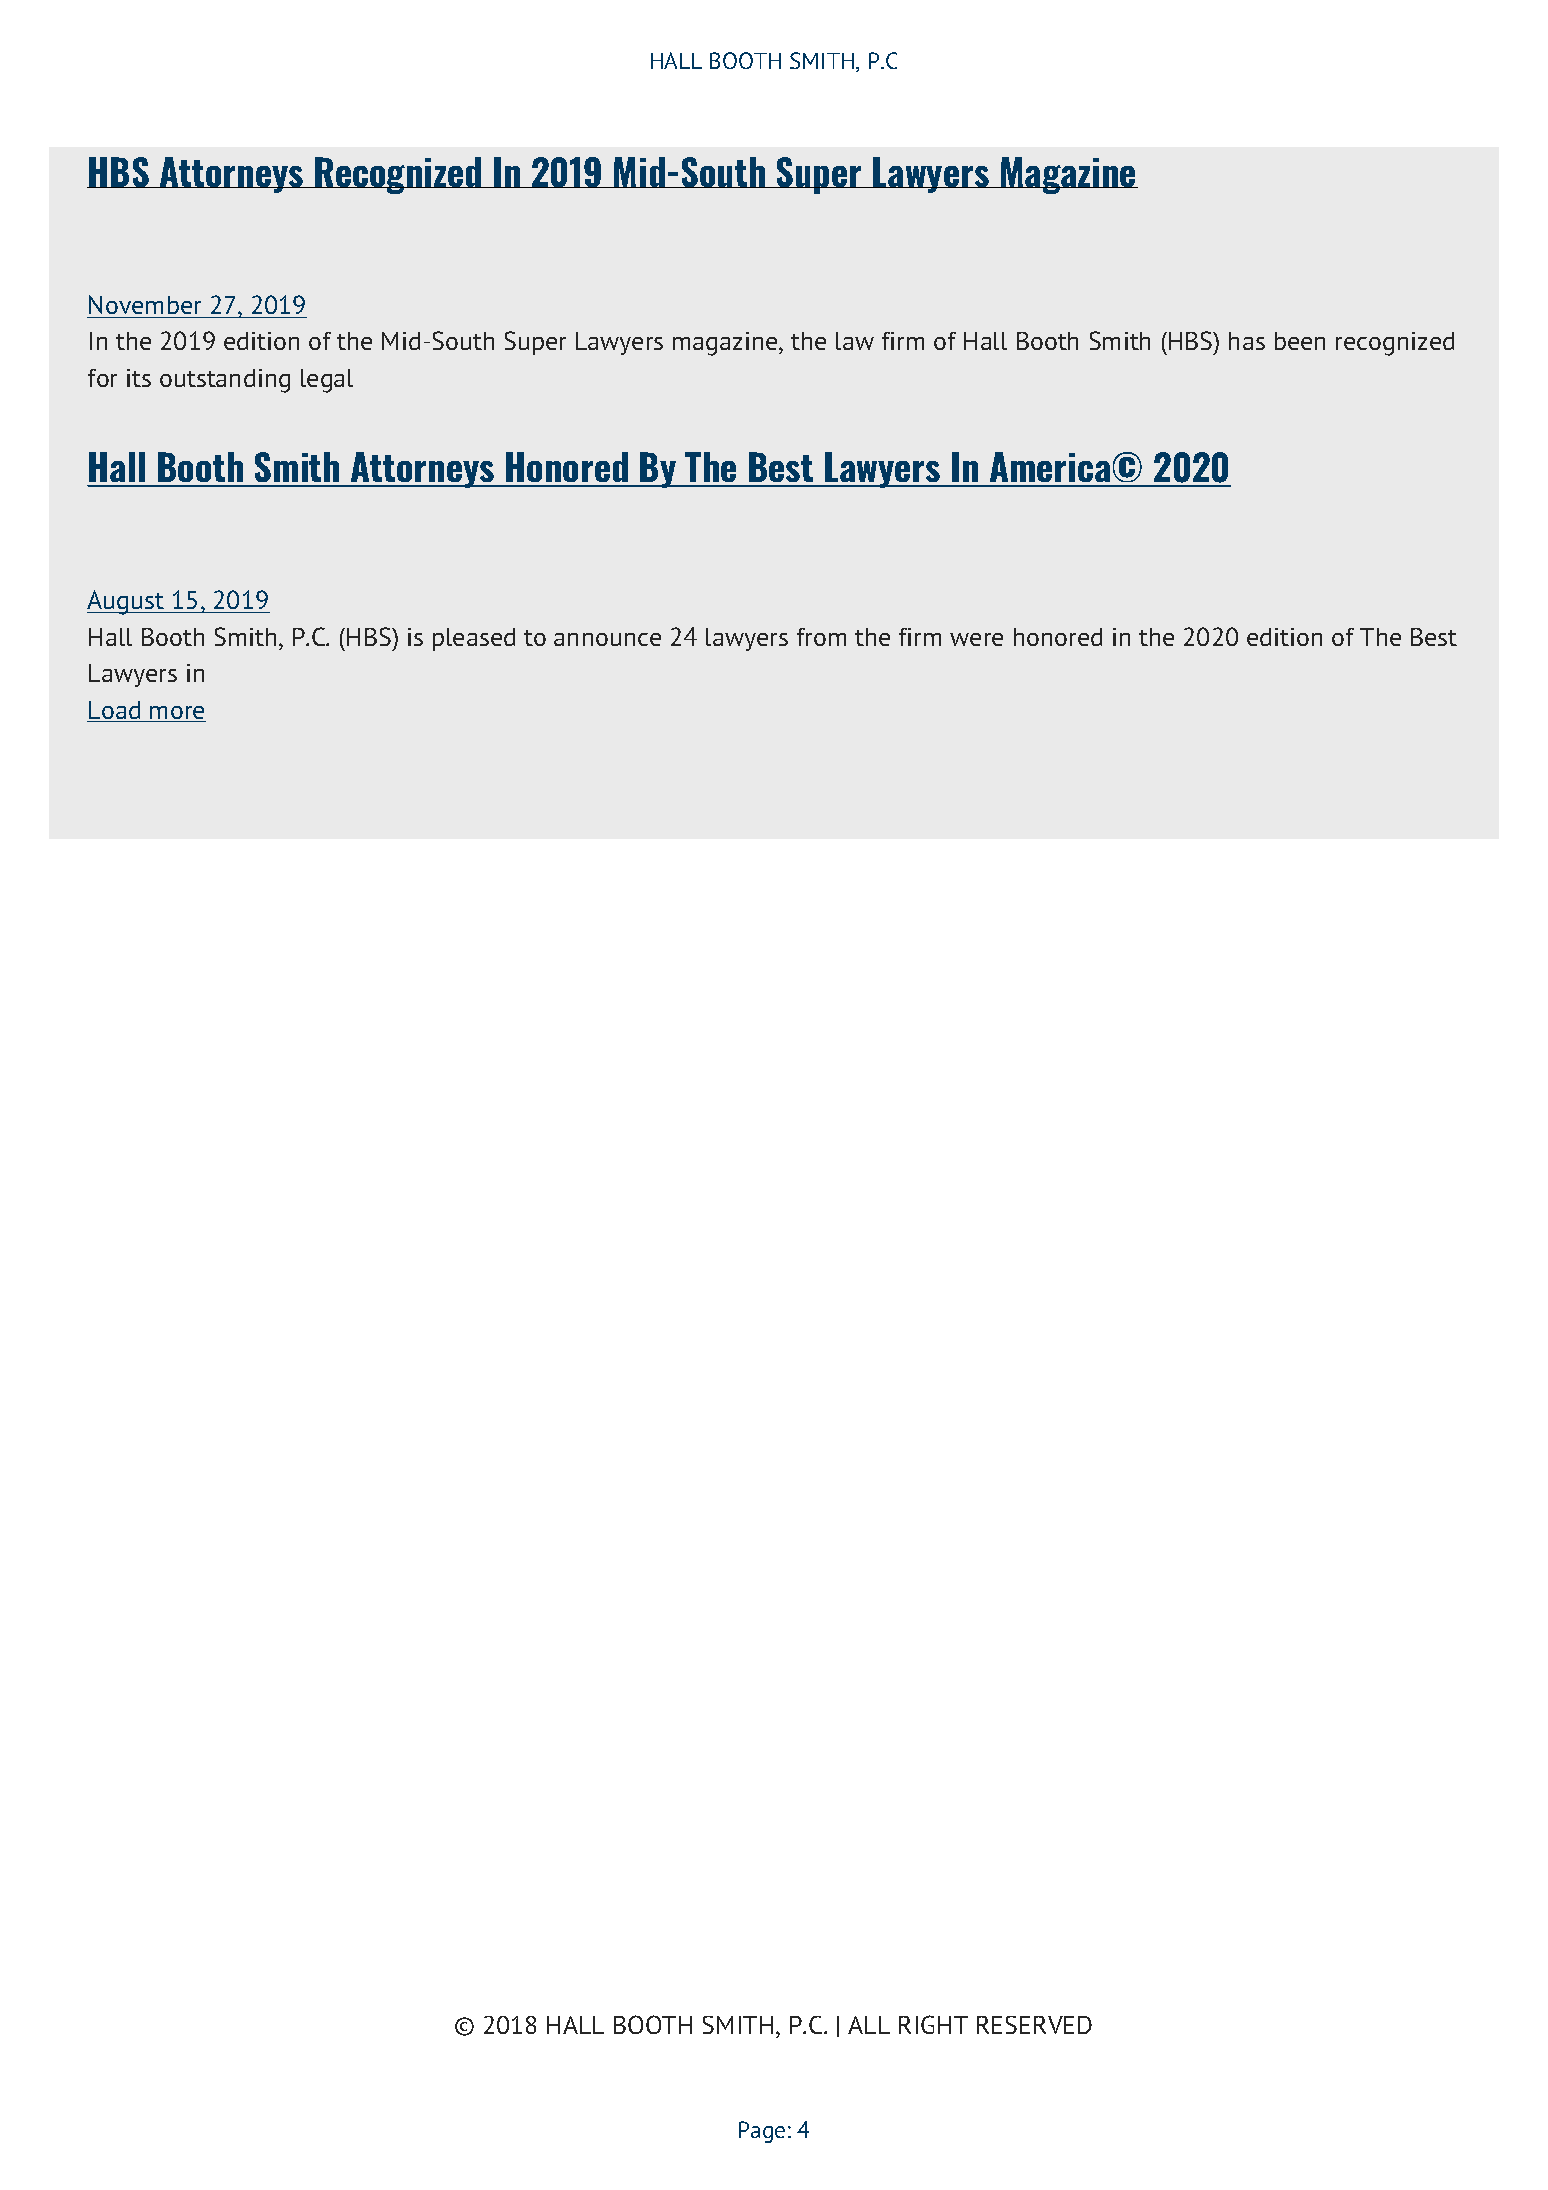  I want to click on more, so click(177, 714).
